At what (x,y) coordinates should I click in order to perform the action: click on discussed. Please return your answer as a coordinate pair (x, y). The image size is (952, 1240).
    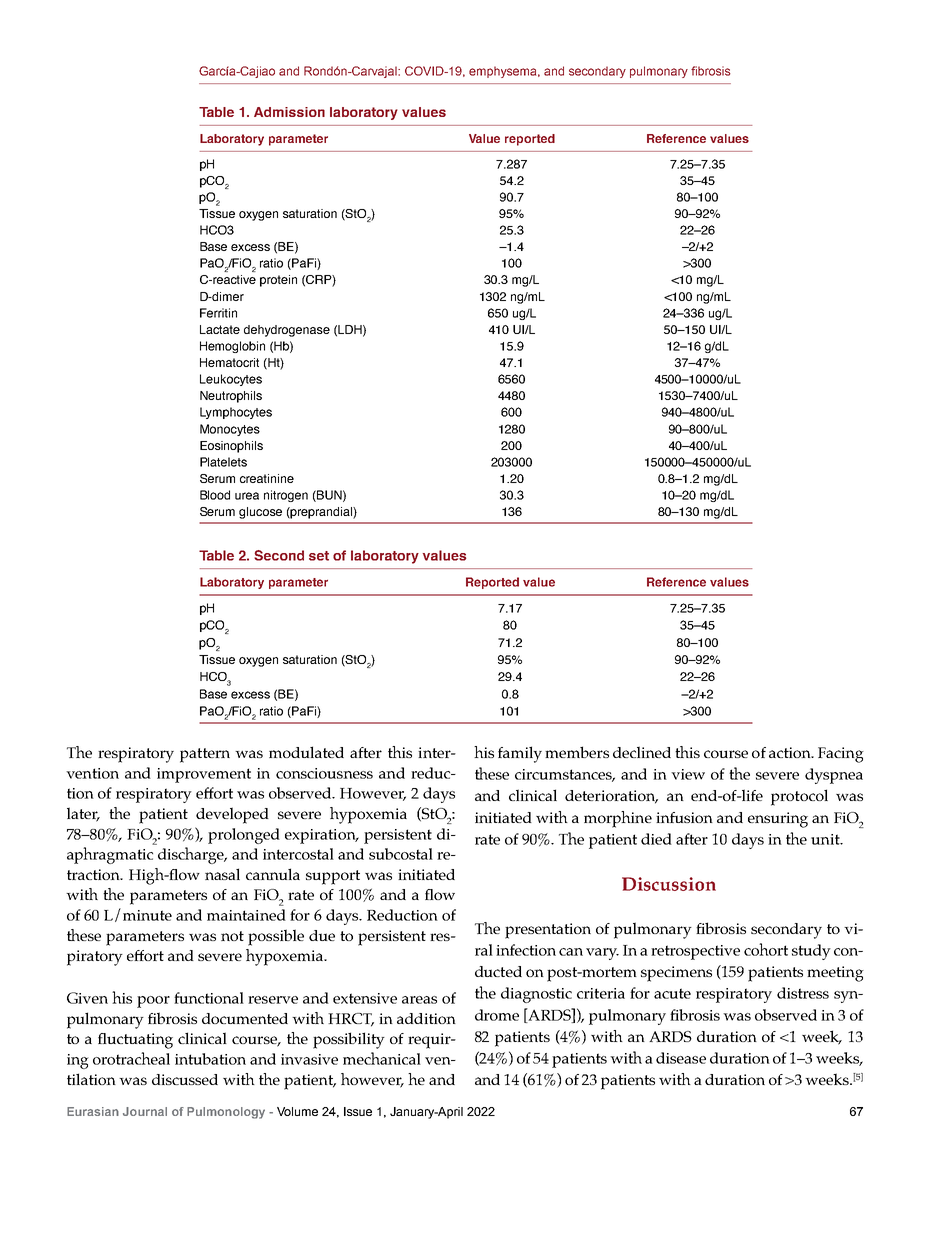
    Looking at the image, I should click on (185, 1079).
